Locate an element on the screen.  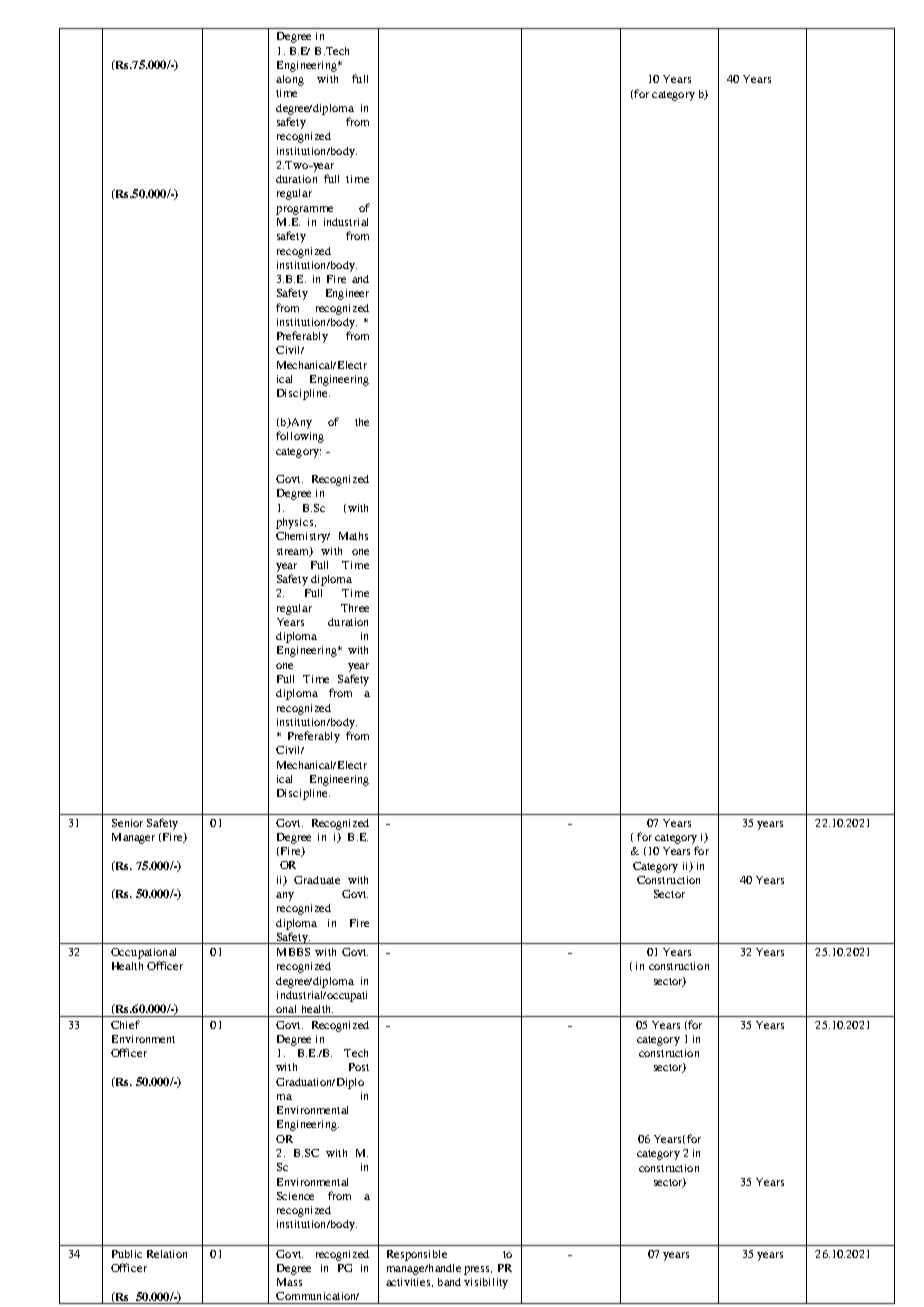
band is located at coordinates (449, 1282).
